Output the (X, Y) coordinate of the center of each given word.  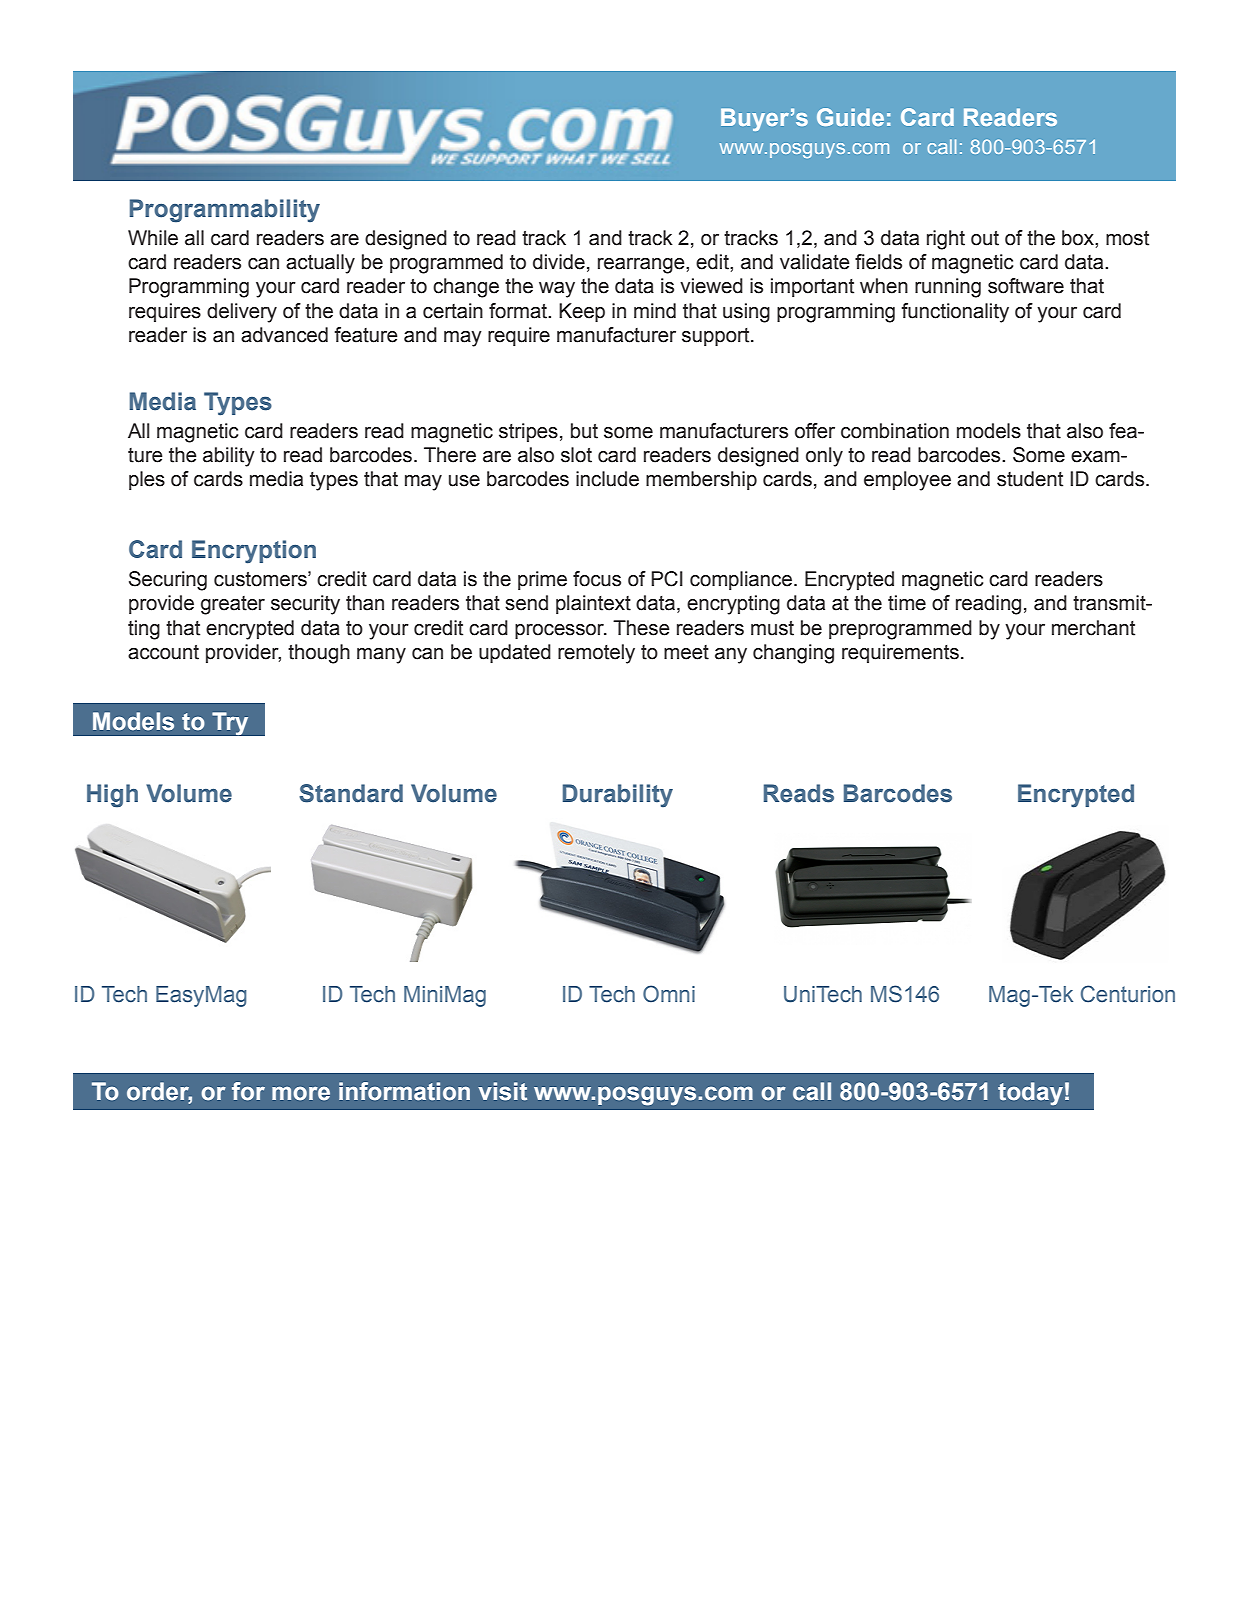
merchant (1093, 628)
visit (502, 1091)
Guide (850, 117)
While (153, 238)
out (985, 238)
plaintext (593, 604)
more (301, 1094)
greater (233, 605)
